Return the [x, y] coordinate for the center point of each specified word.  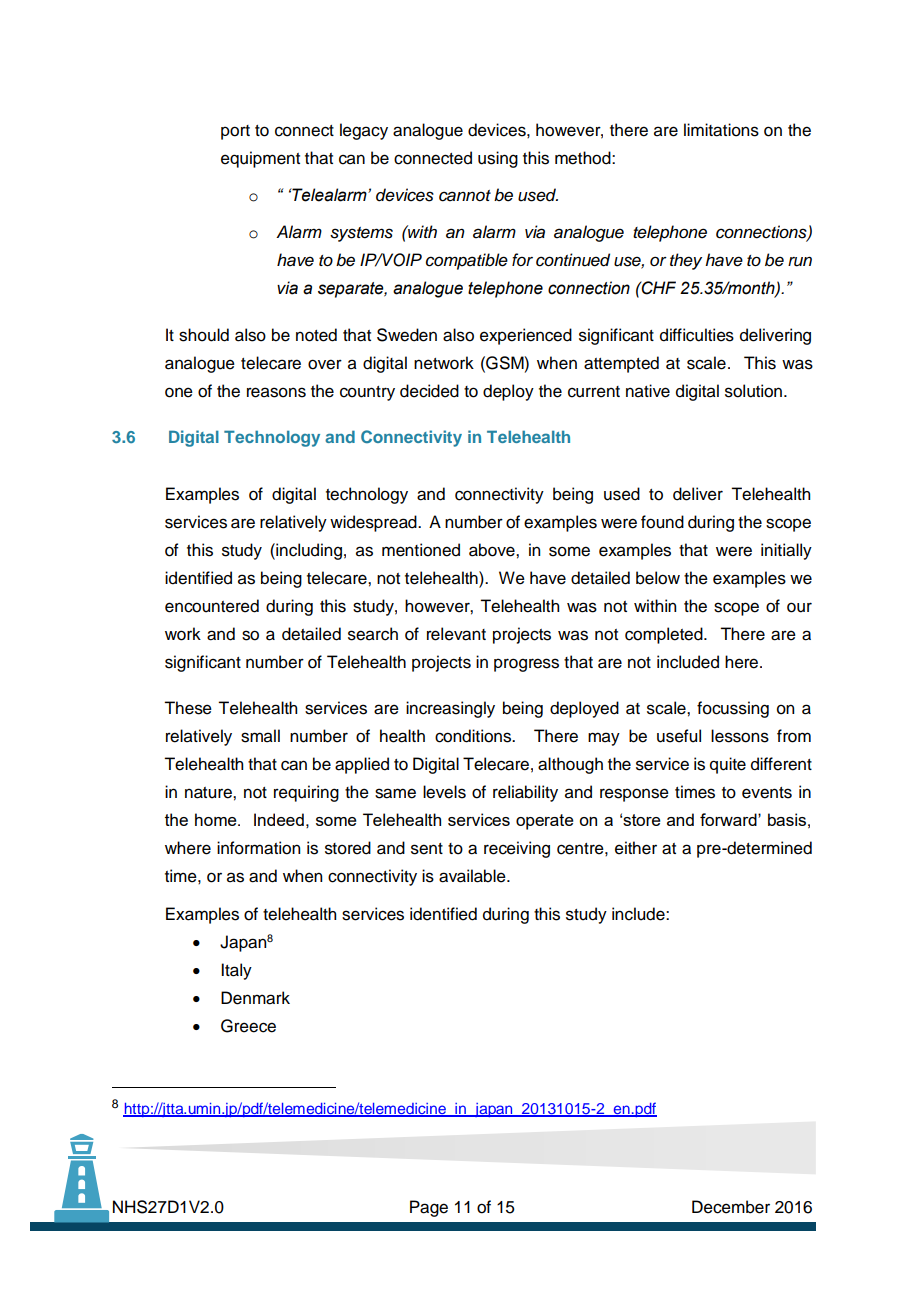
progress [526, 665]
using [498, 159]
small [260, 736]
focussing [733, 709]
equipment [260, 159]
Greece [248, 1026]
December [731, 1207]
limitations [721, 130]
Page [429, 1208]
